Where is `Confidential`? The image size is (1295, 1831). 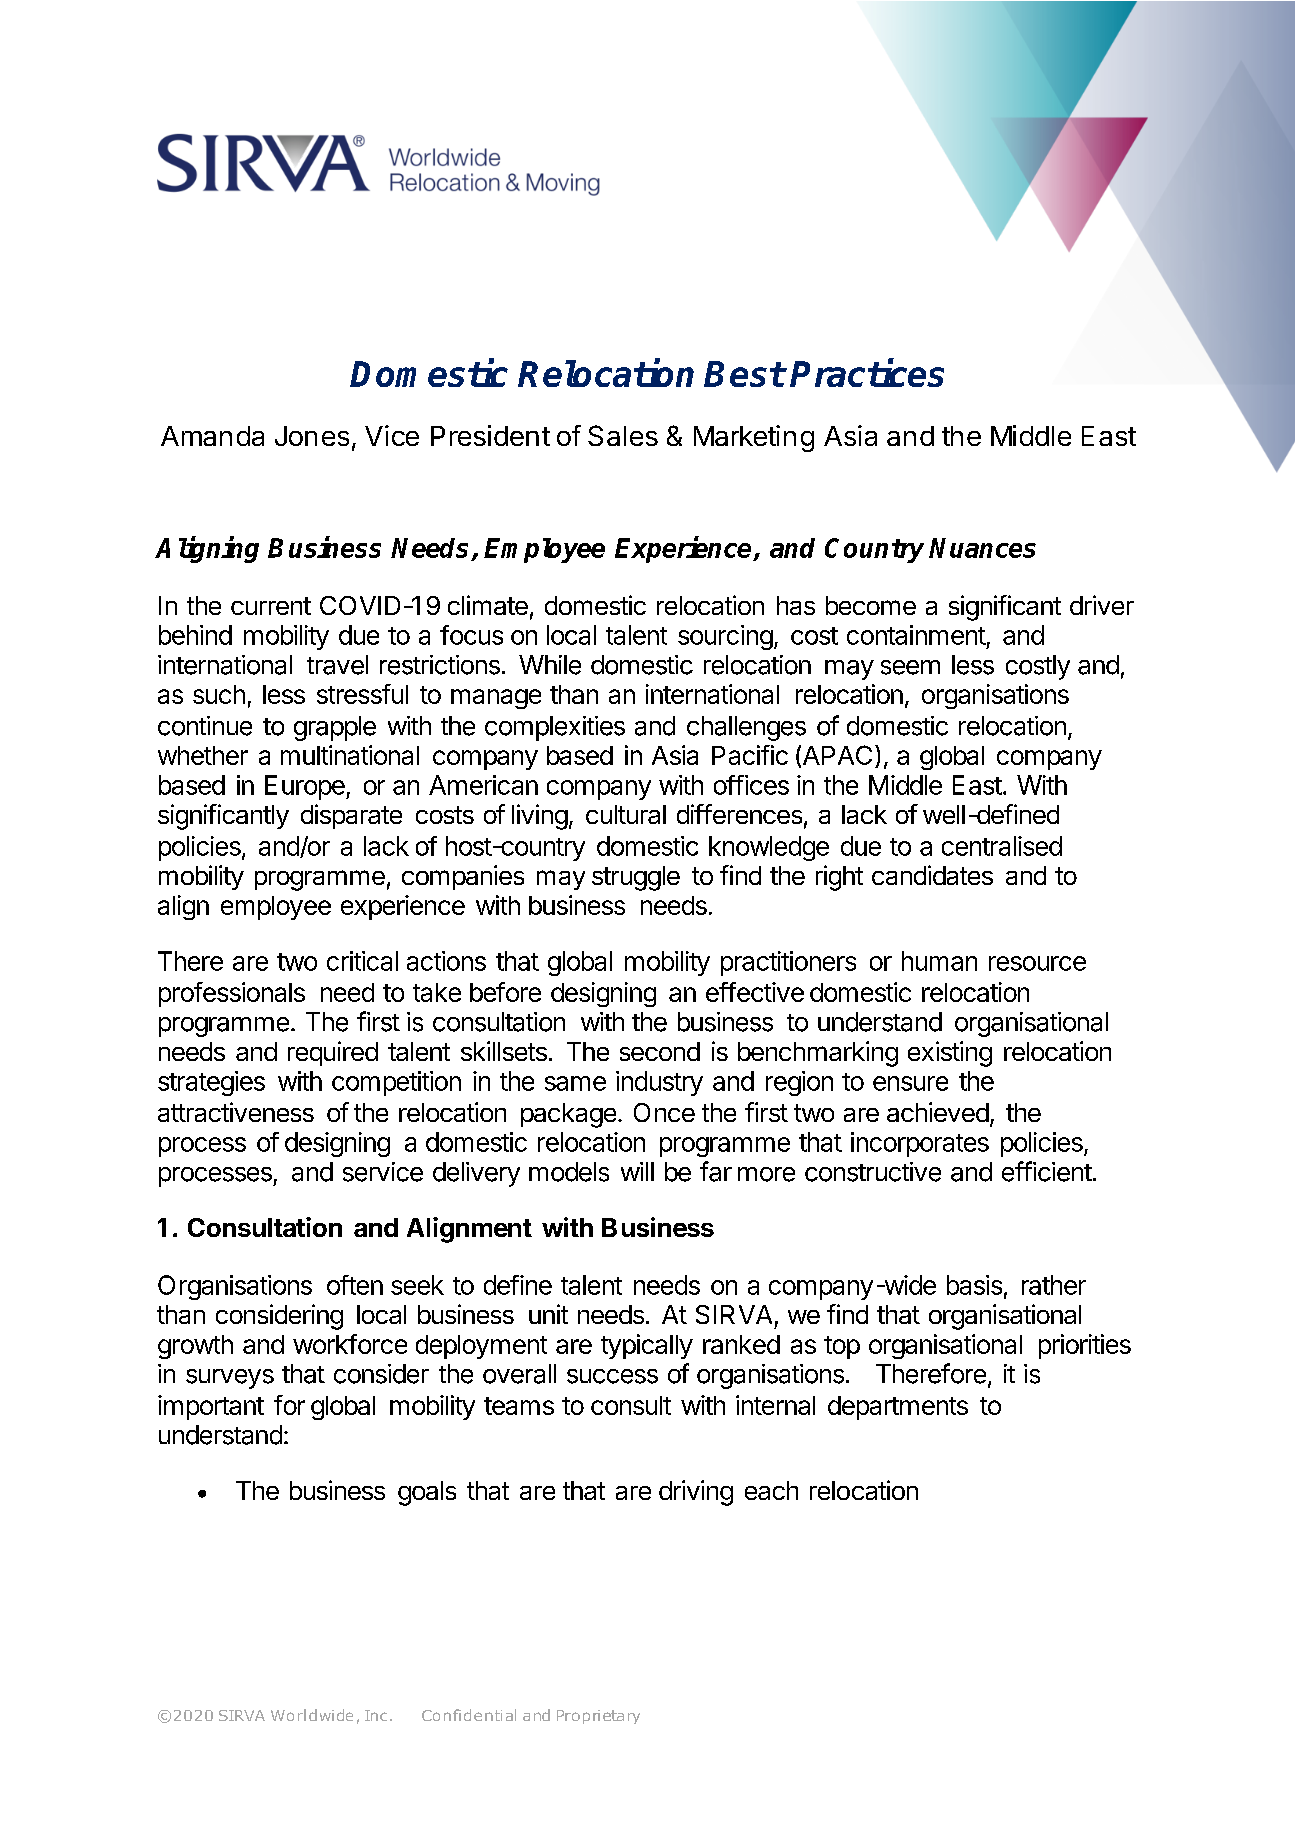
Confidential is located at coordinates (469, 1715).
